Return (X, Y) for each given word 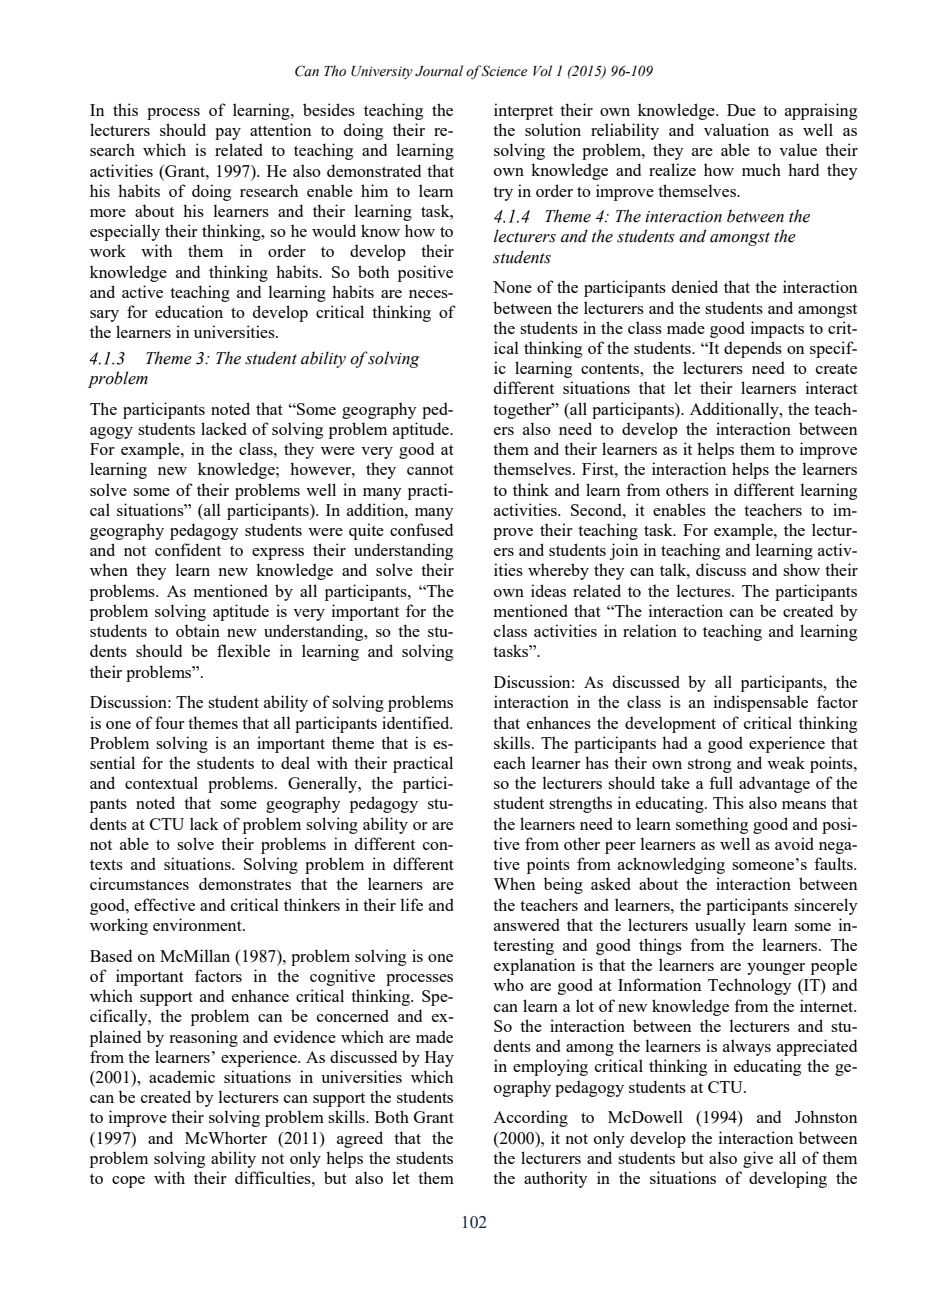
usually (720, 926)
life (412, 904)
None (512, 287)
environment (198, 924)
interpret (523, 111)
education (189, 311)
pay (228, 134)
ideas (548, 590)
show (801, 569)
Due (741, 110)
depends (753, 349)
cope (128, 1182)
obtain (198, 630)
